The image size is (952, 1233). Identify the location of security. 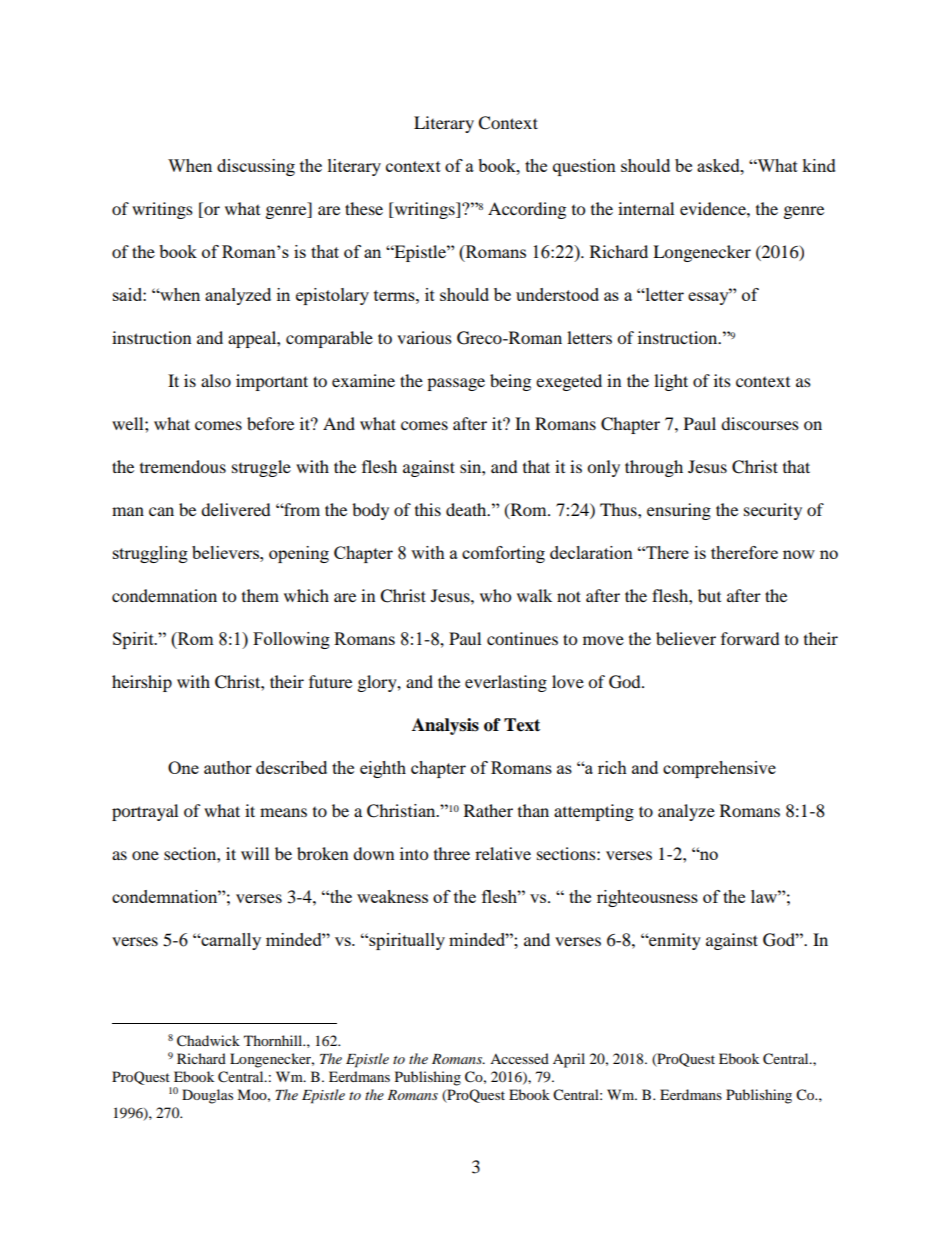
(773, 511).
